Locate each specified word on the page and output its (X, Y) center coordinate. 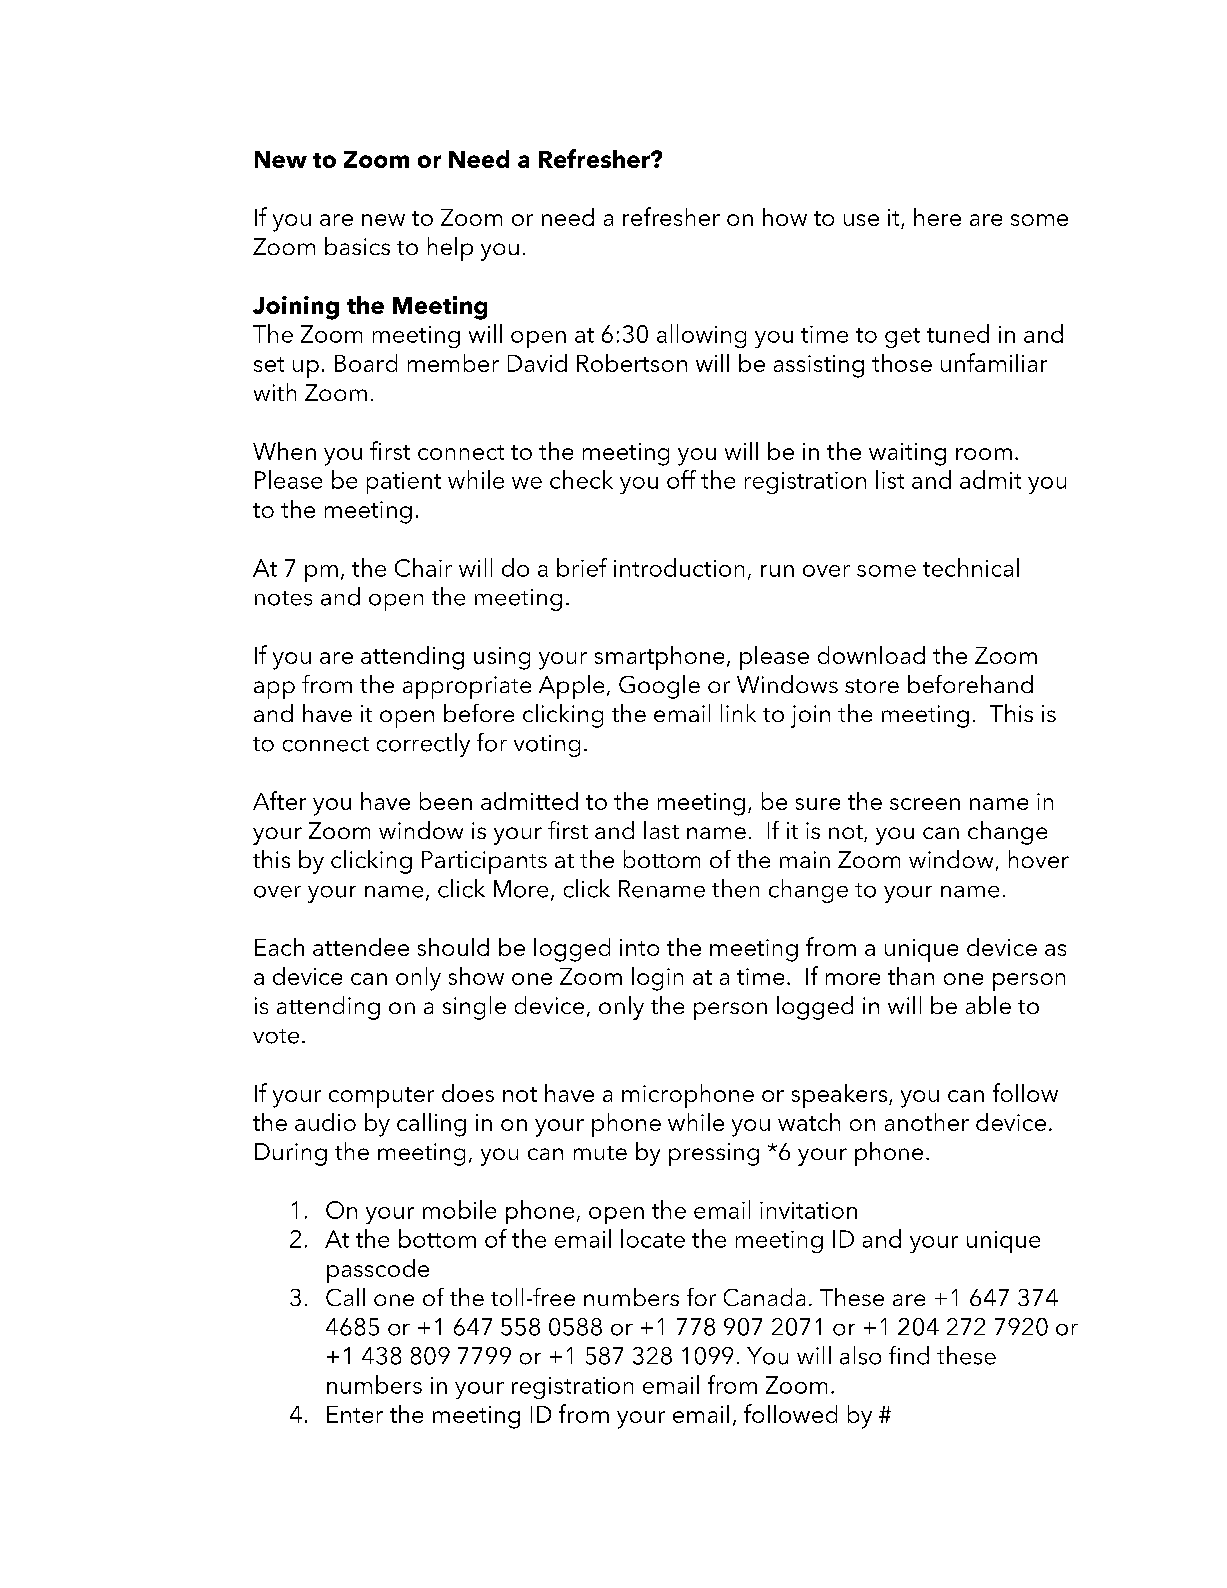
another (927, 1122)
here (937, 217)
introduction (679, 567)
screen (925, 804)
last (661, 830)
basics (357, 246)
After (279, 800)
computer (381, 1097)
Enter (355, 1414)
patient (404, 483)
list (890, 479)
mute (600, 1153)
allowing (701, 336)
